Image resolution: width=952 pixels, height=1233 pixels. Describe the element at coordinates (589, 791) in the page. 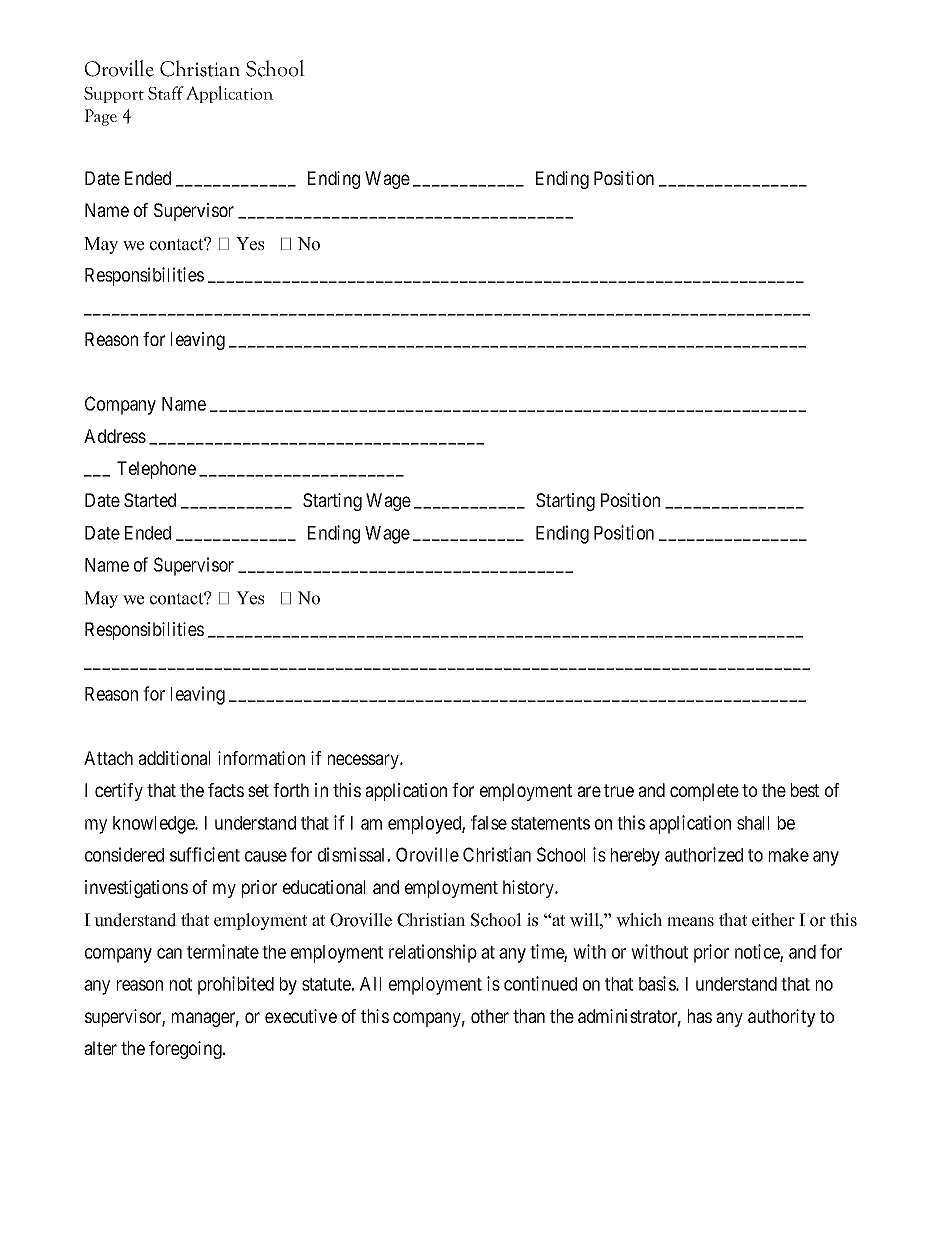

I see `are` at that location.
